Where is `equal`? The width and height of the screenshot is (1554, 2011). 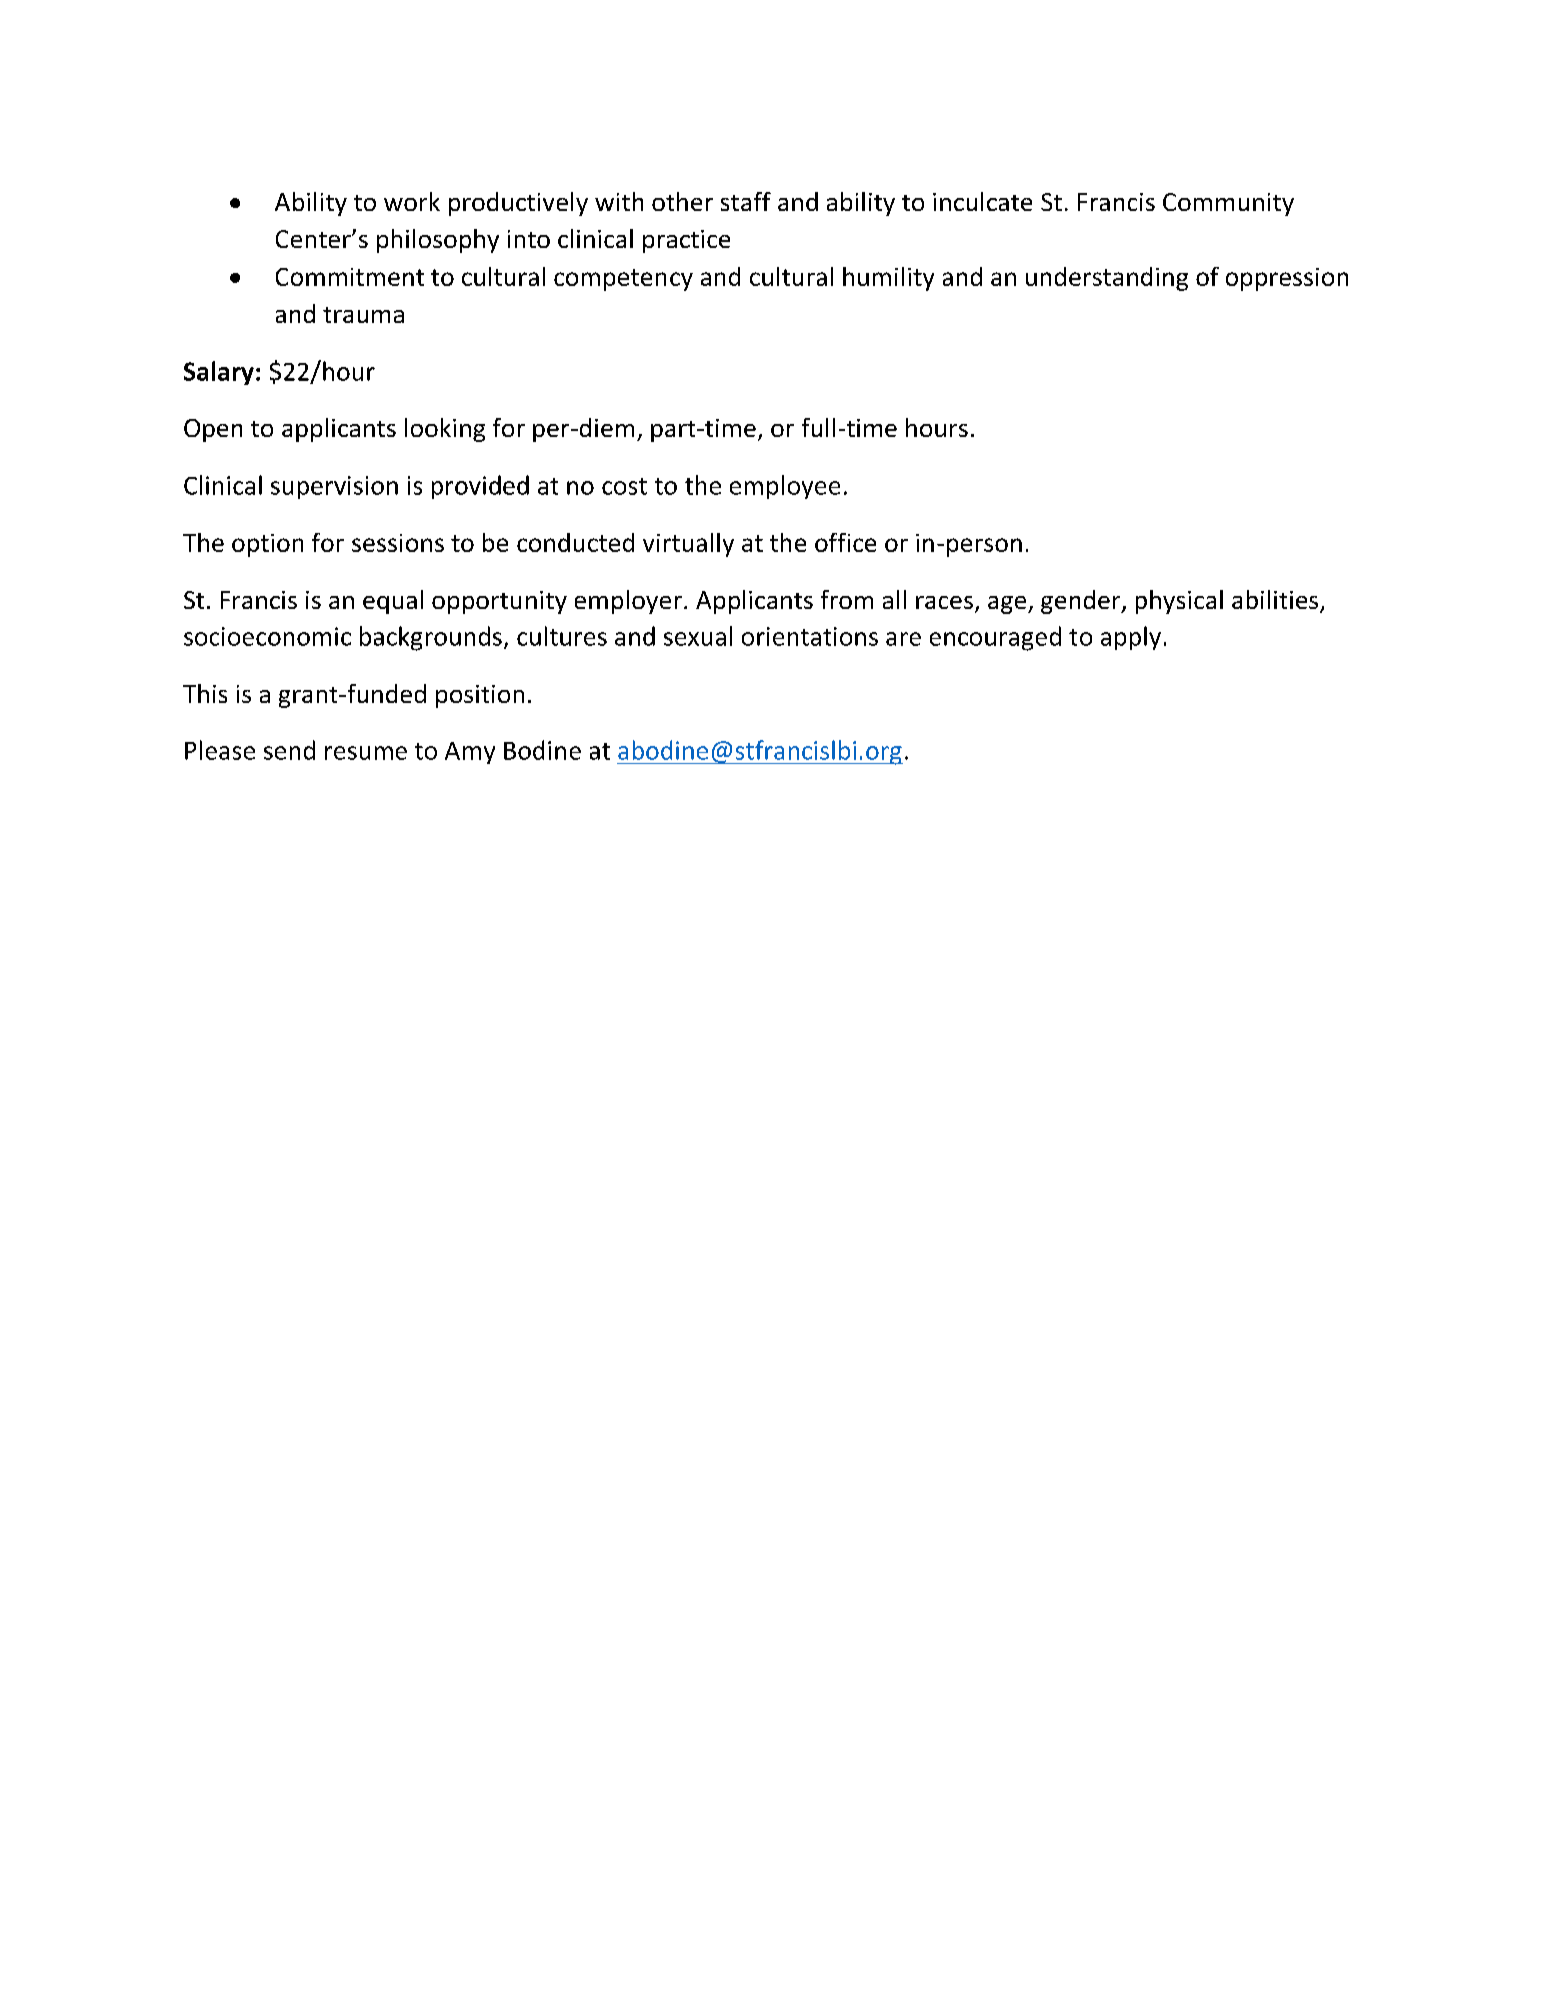
equal is located at coordinates (393, 602).
